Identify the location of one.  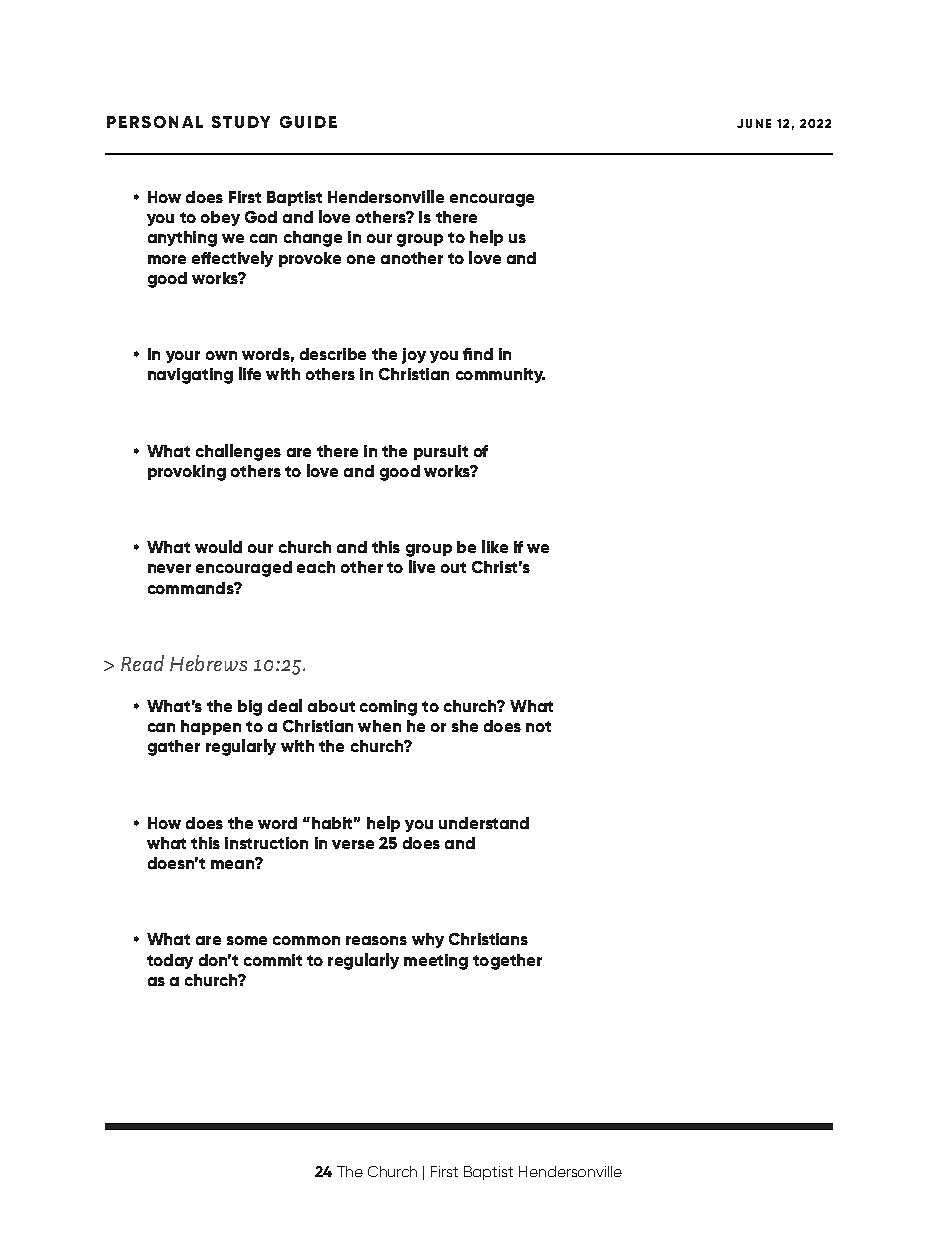
(361, 259).
